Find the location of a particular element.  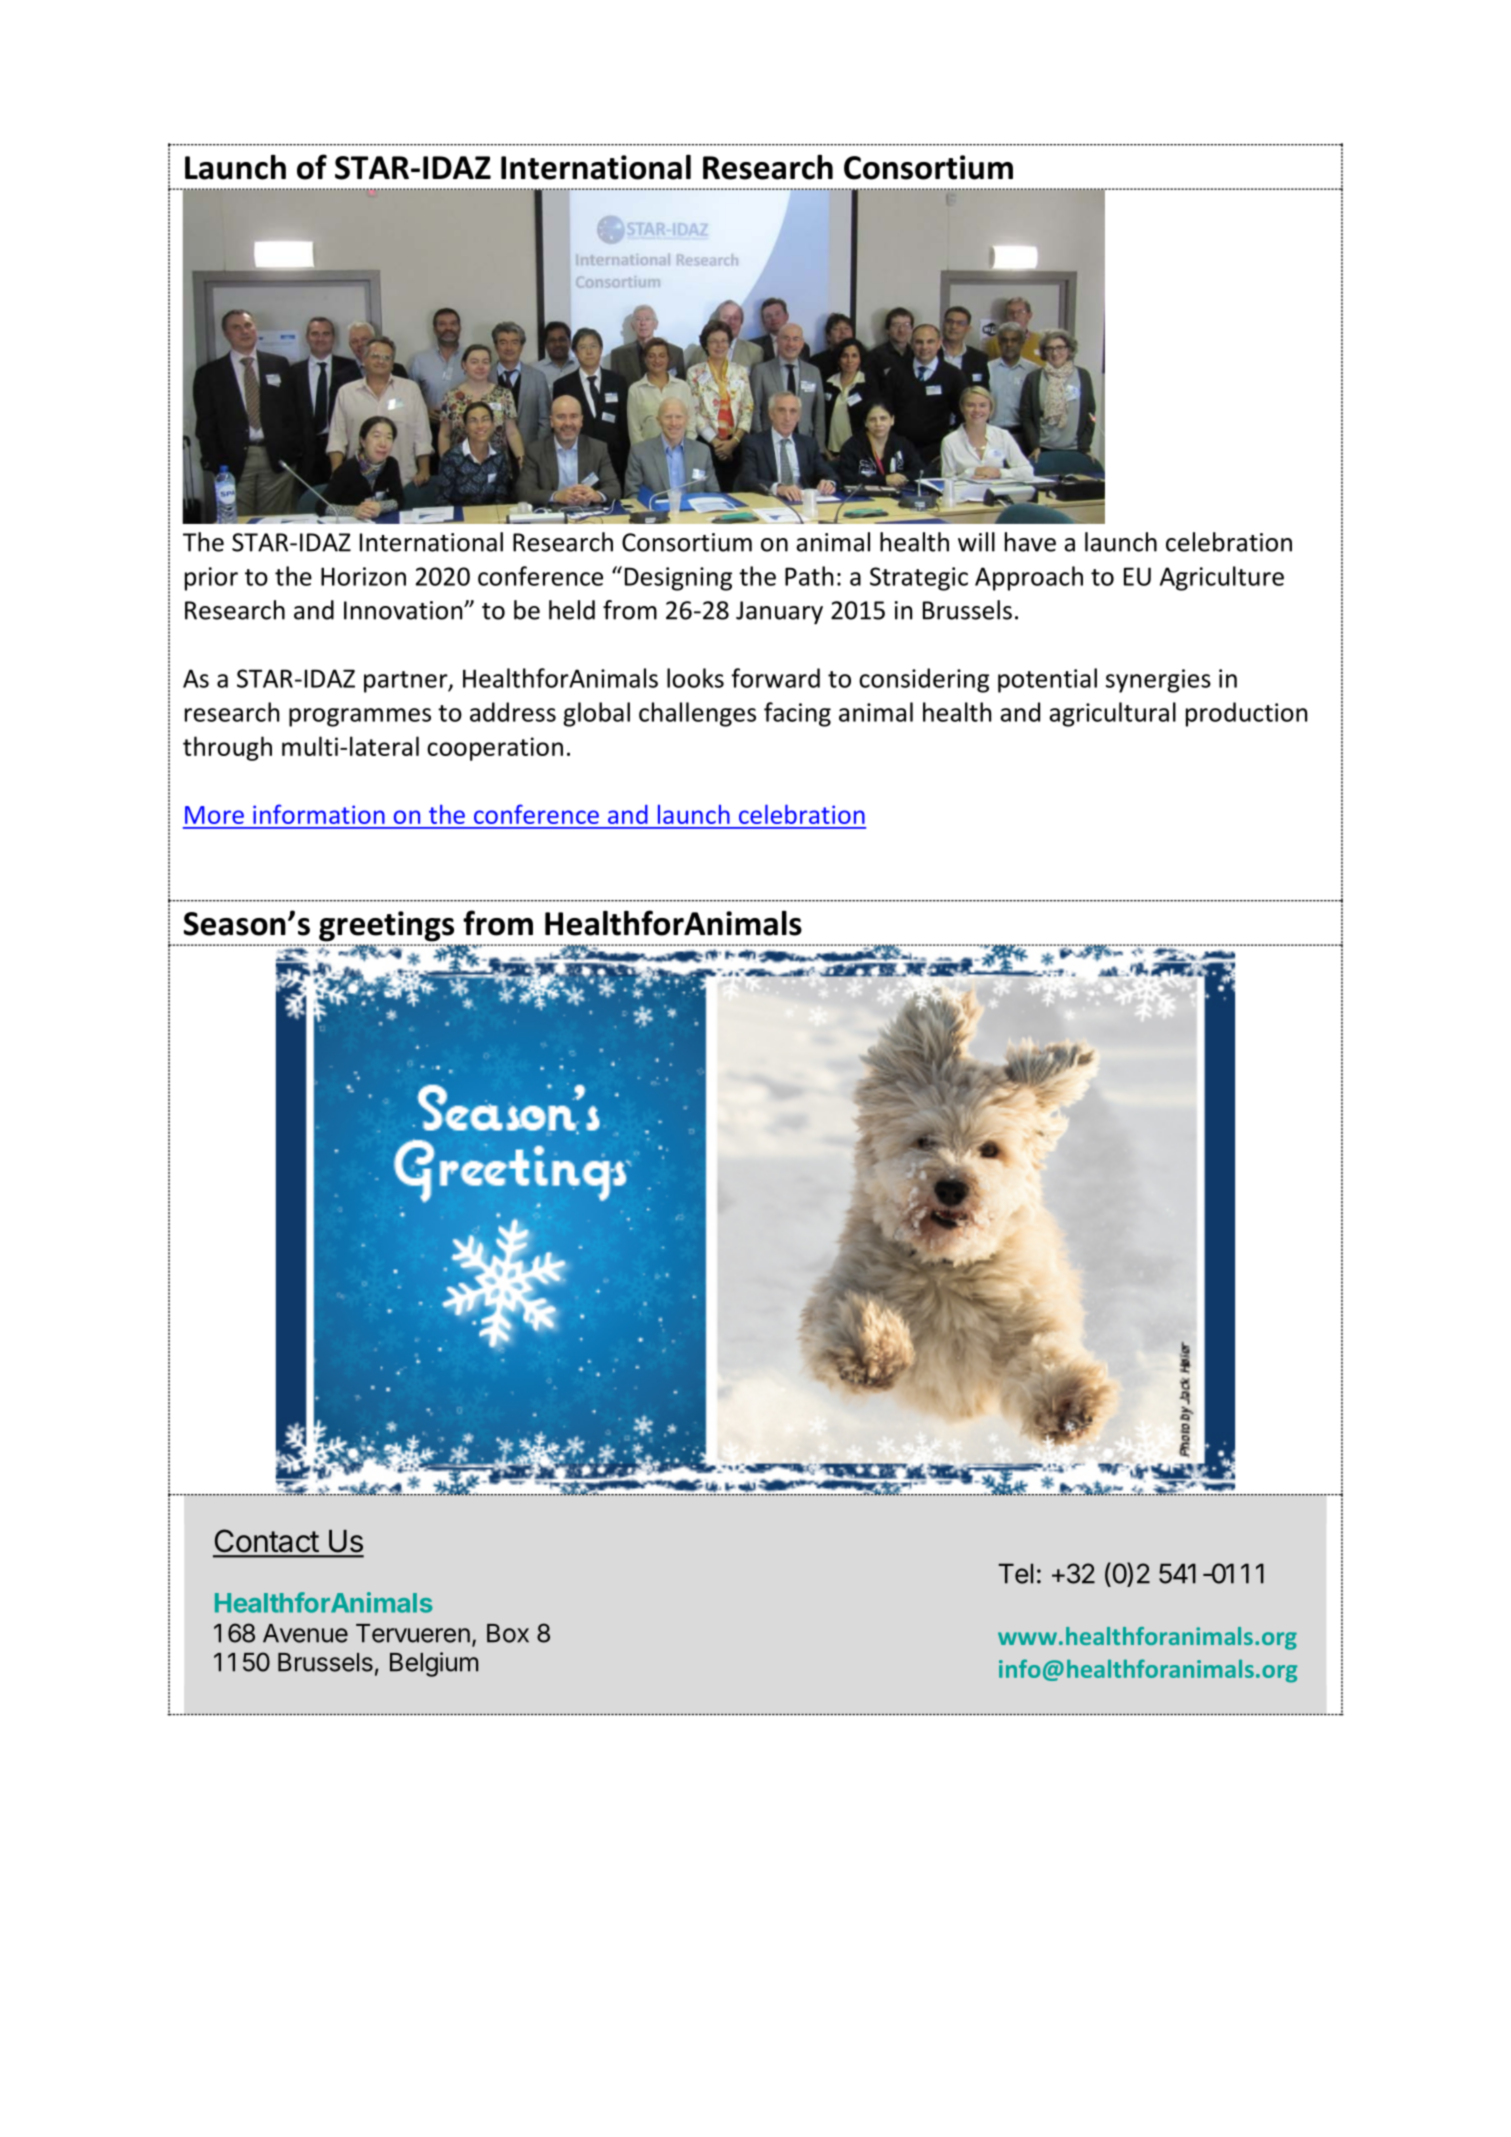

Innovation is located at coordinates (404, 610).
